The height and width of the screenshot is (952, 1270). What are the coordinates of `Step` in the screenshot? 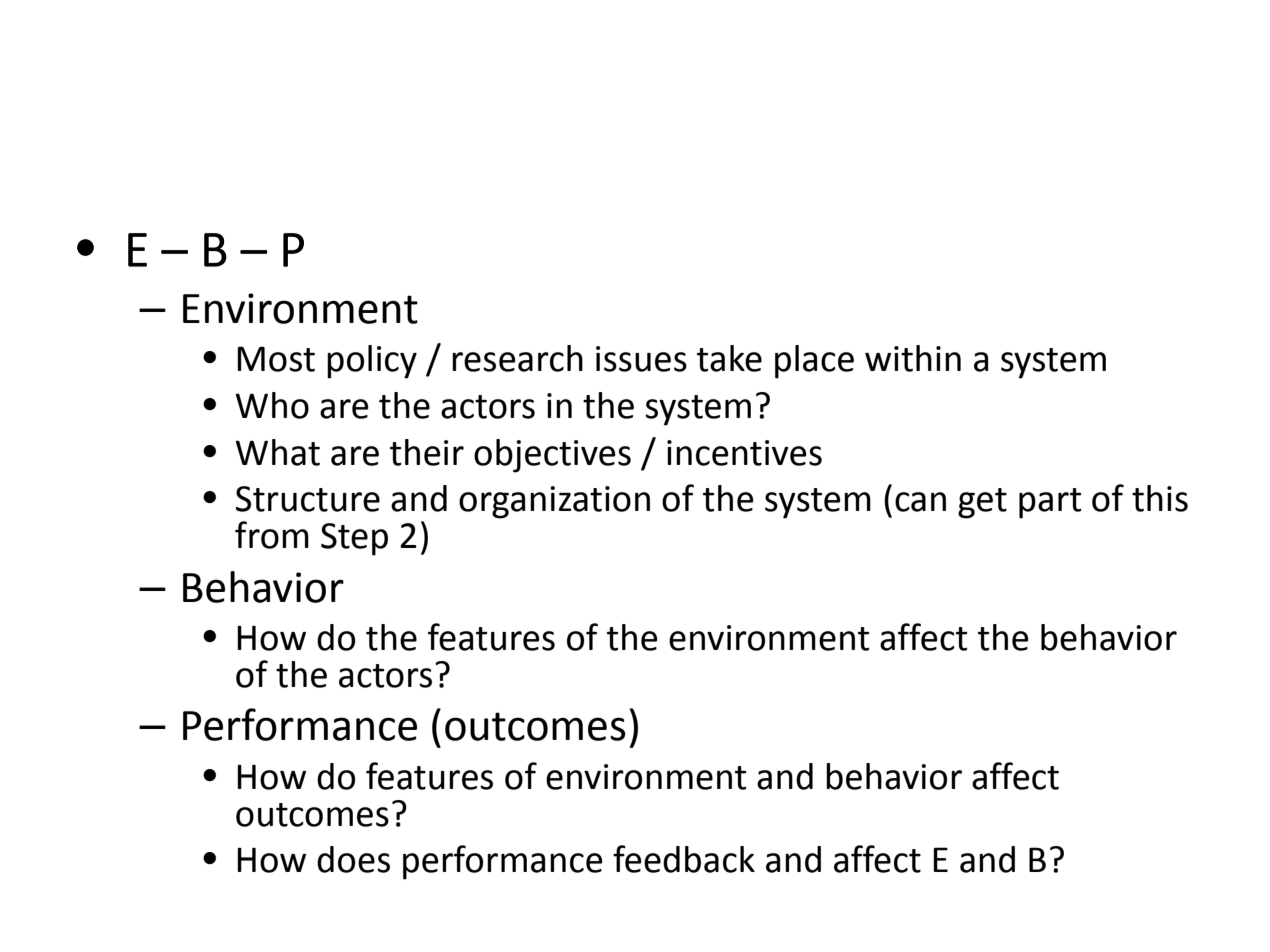 It's located at (354, 539).
